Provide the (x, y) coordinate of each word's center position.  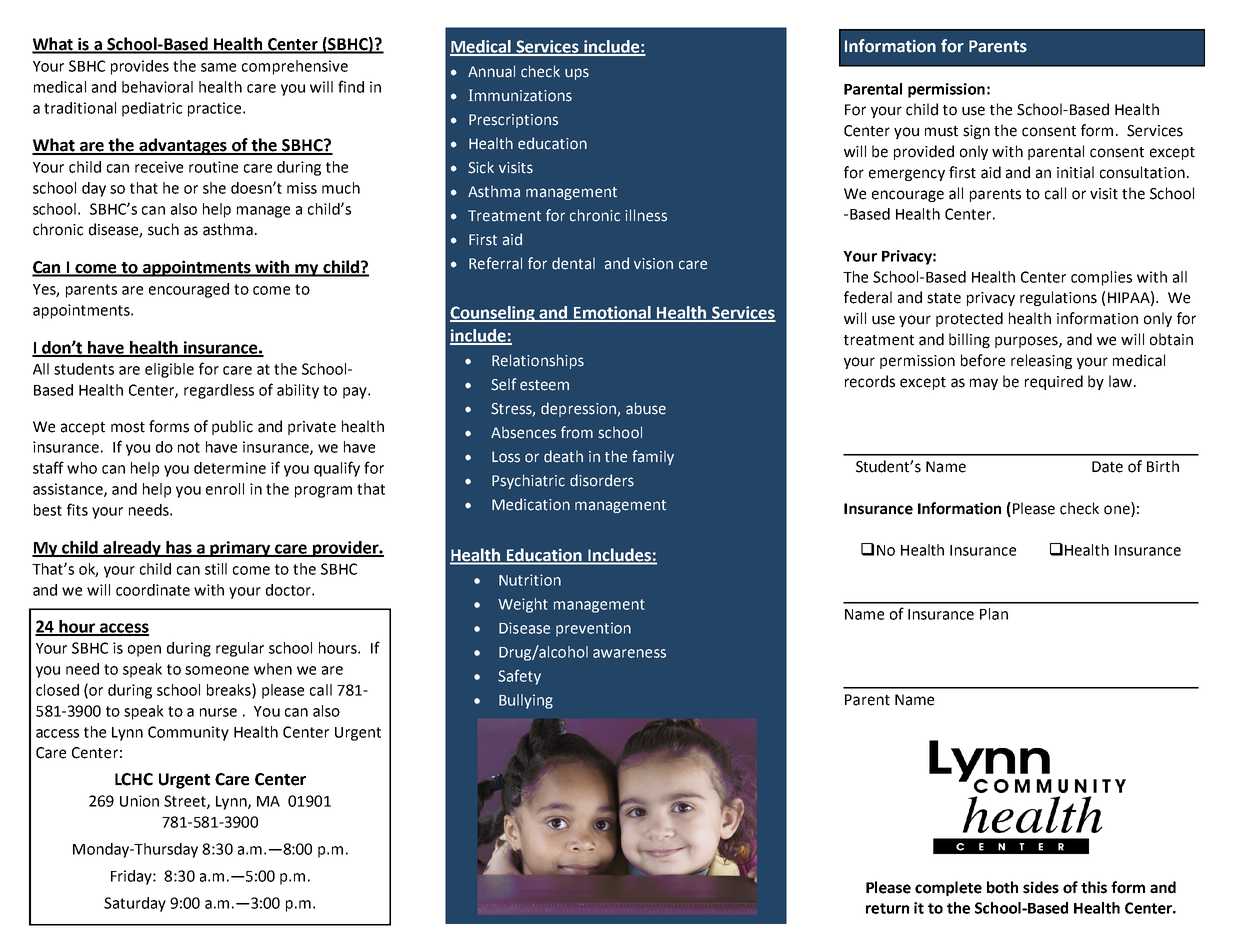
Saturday (135, 904)
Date (1107, 467)
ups (577, 74)
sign (976, 132)
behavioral (157, 87)
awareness (629, 653)
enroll (225, 489)
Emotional (612, 313)
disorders (602, 480)
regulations (1058, 298)
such (163, 229)
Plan (994, 614)
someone (217, 670)
